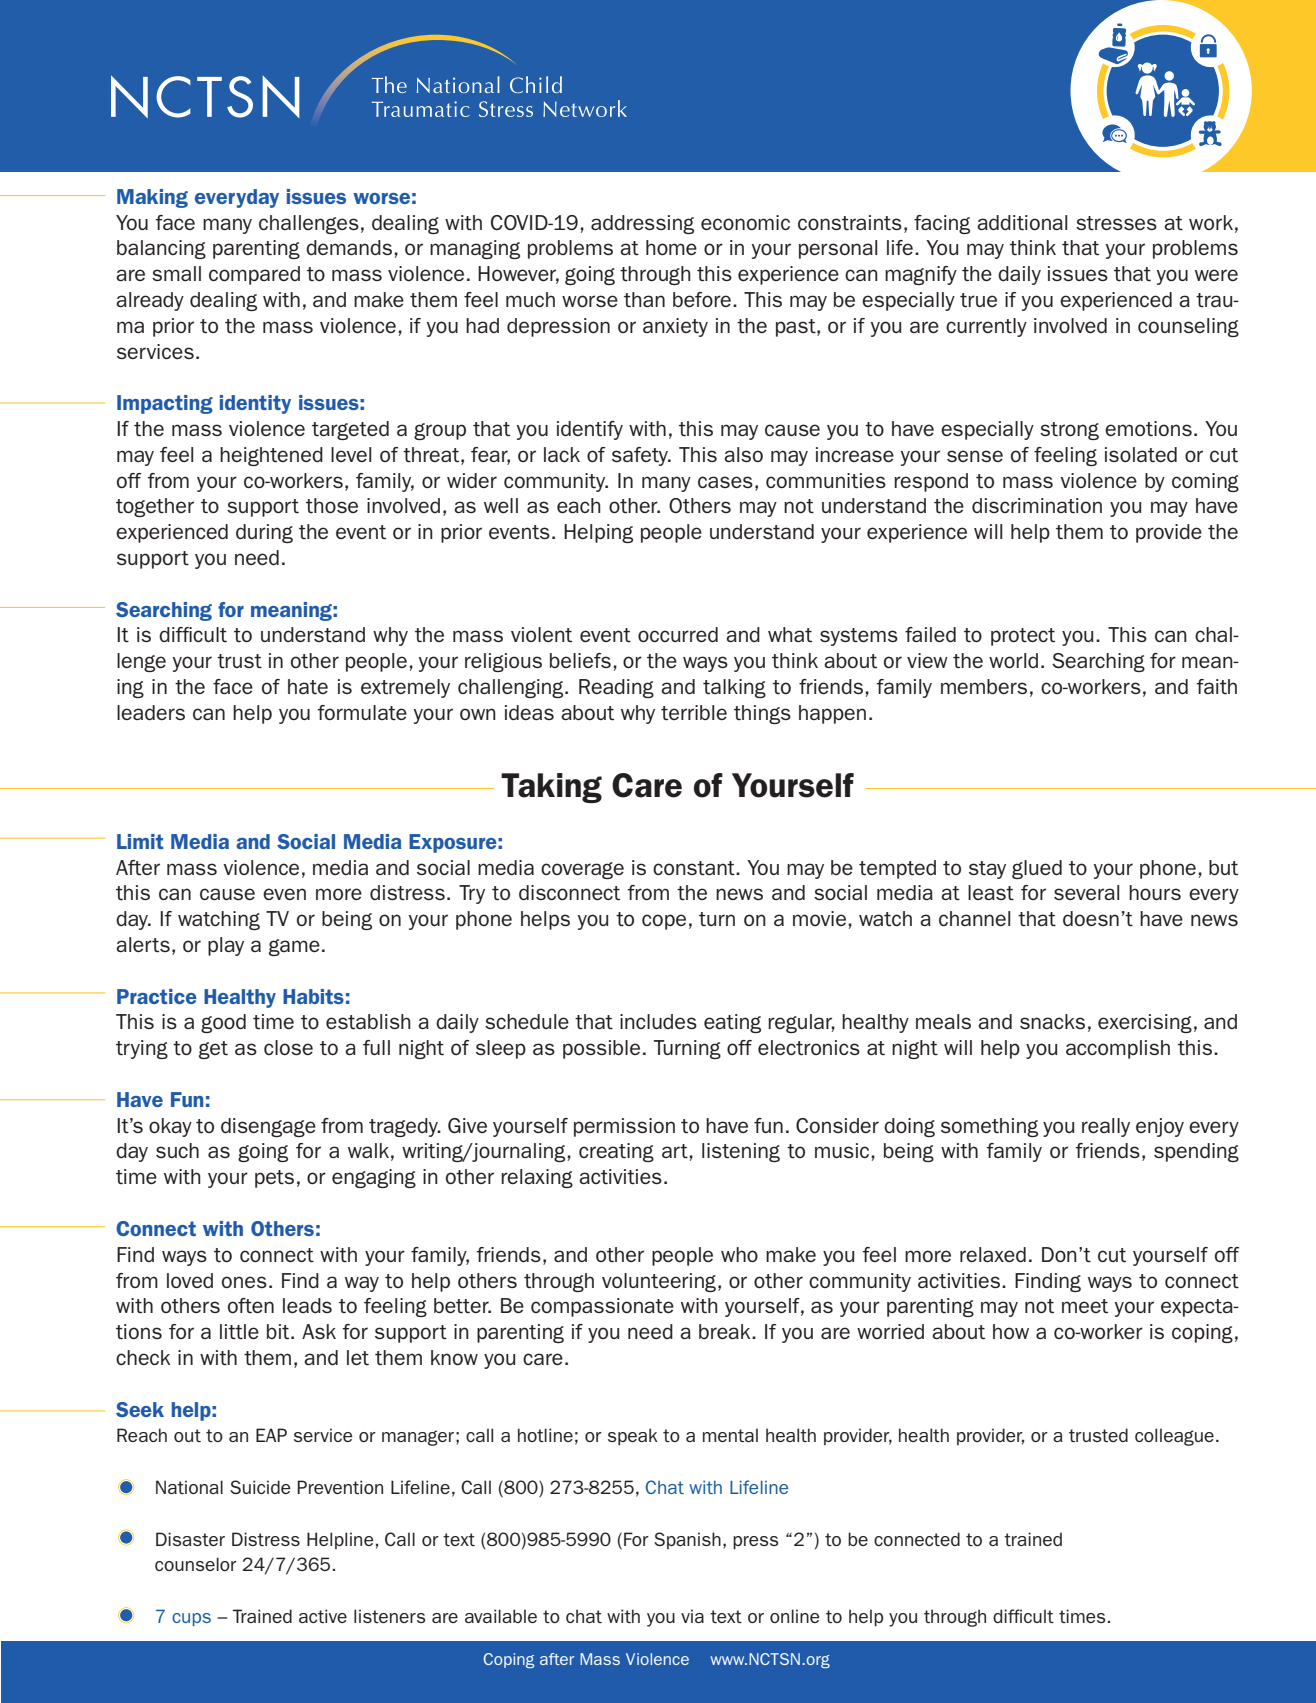 Image resolution: width=1316 pixels, height=1703 pixels. What do you see at coordinates (1023, 637) in the page?
I see `protect` at bounding box center [1023, 637].
